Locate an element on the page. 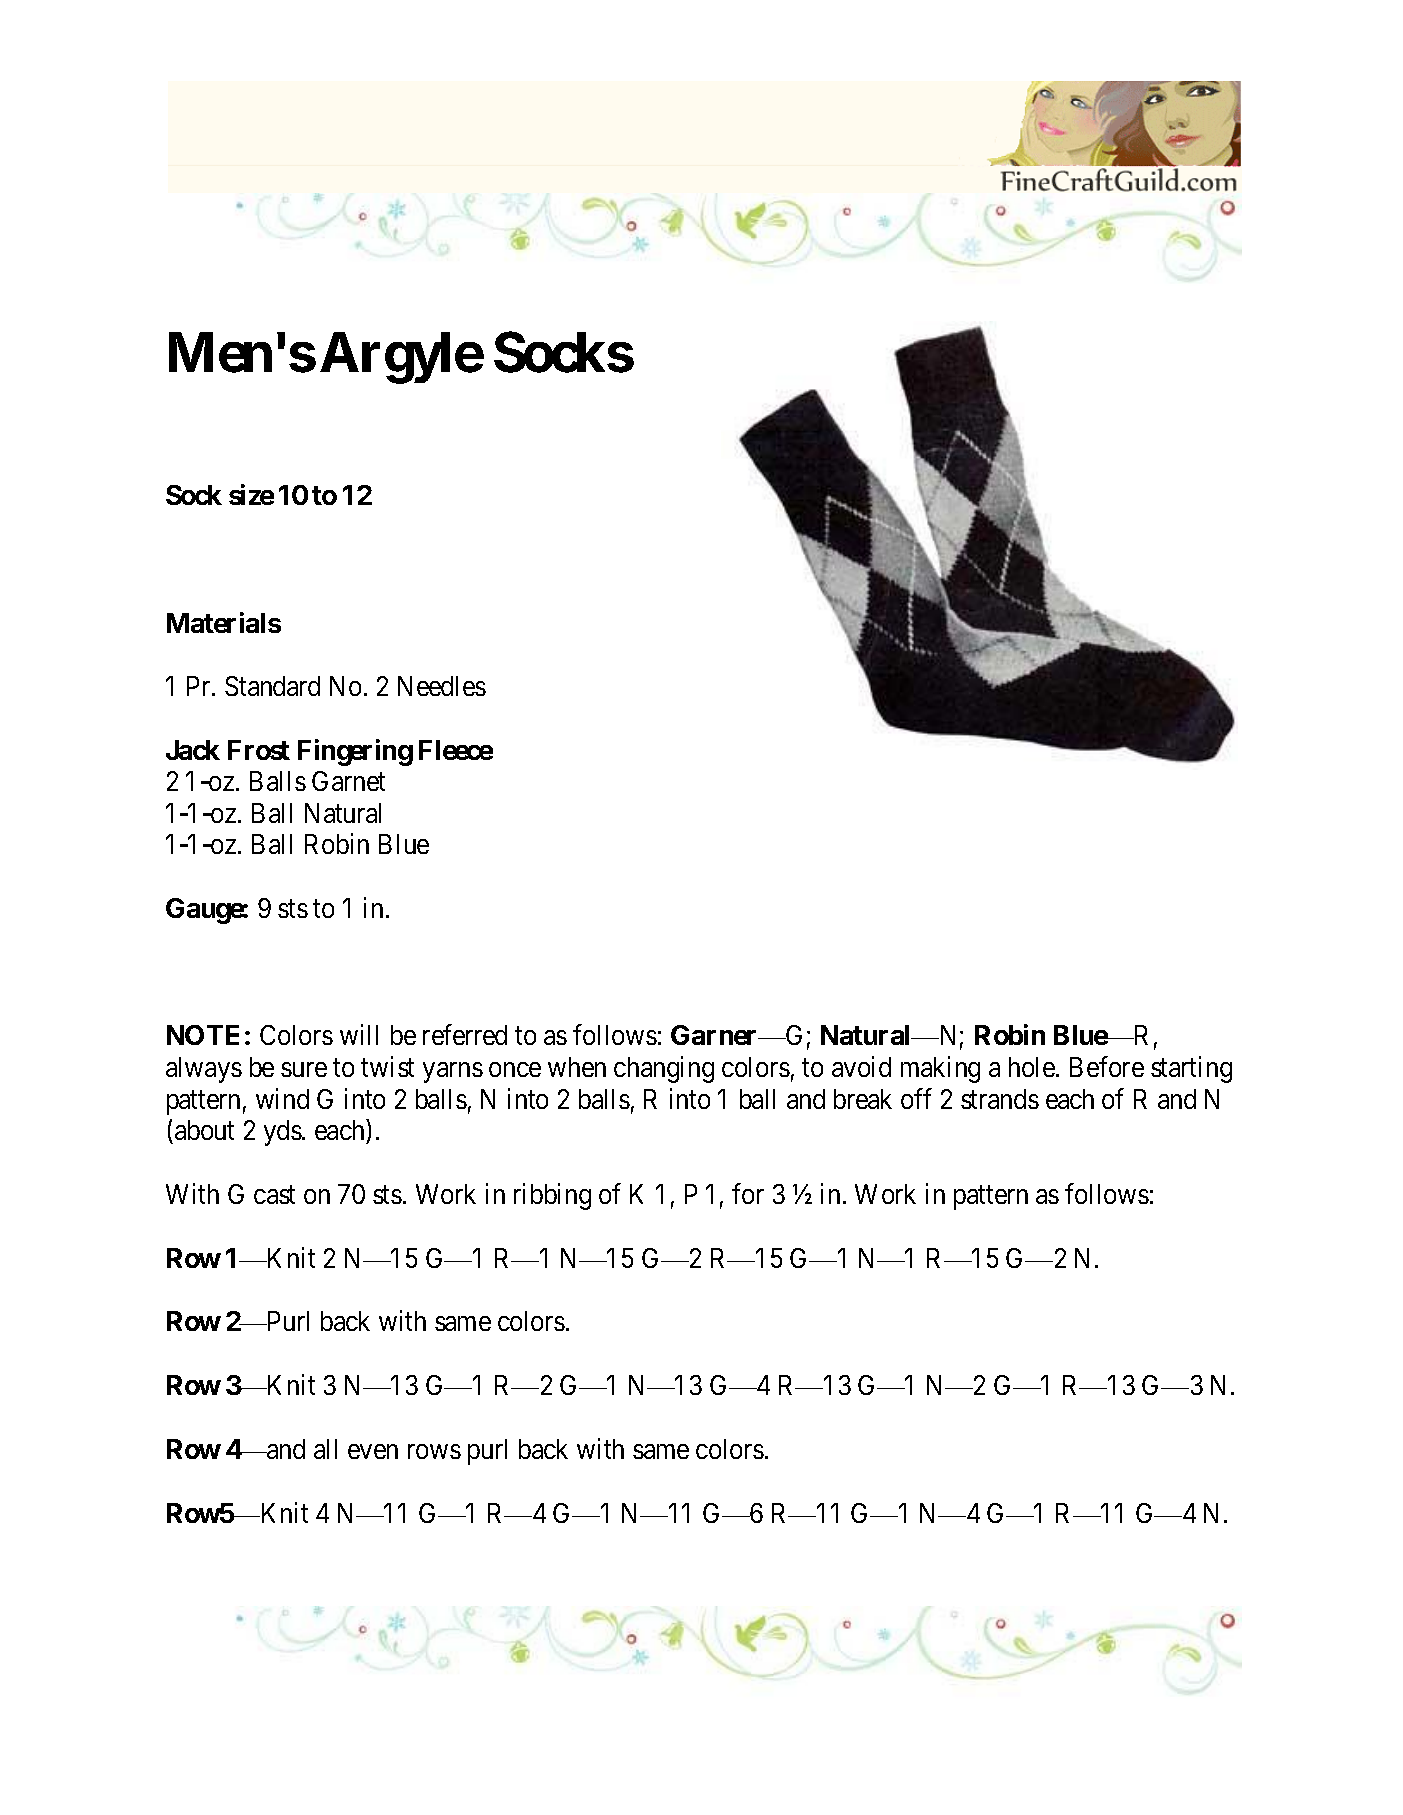  referred is located at coordinates (465, 1035).
